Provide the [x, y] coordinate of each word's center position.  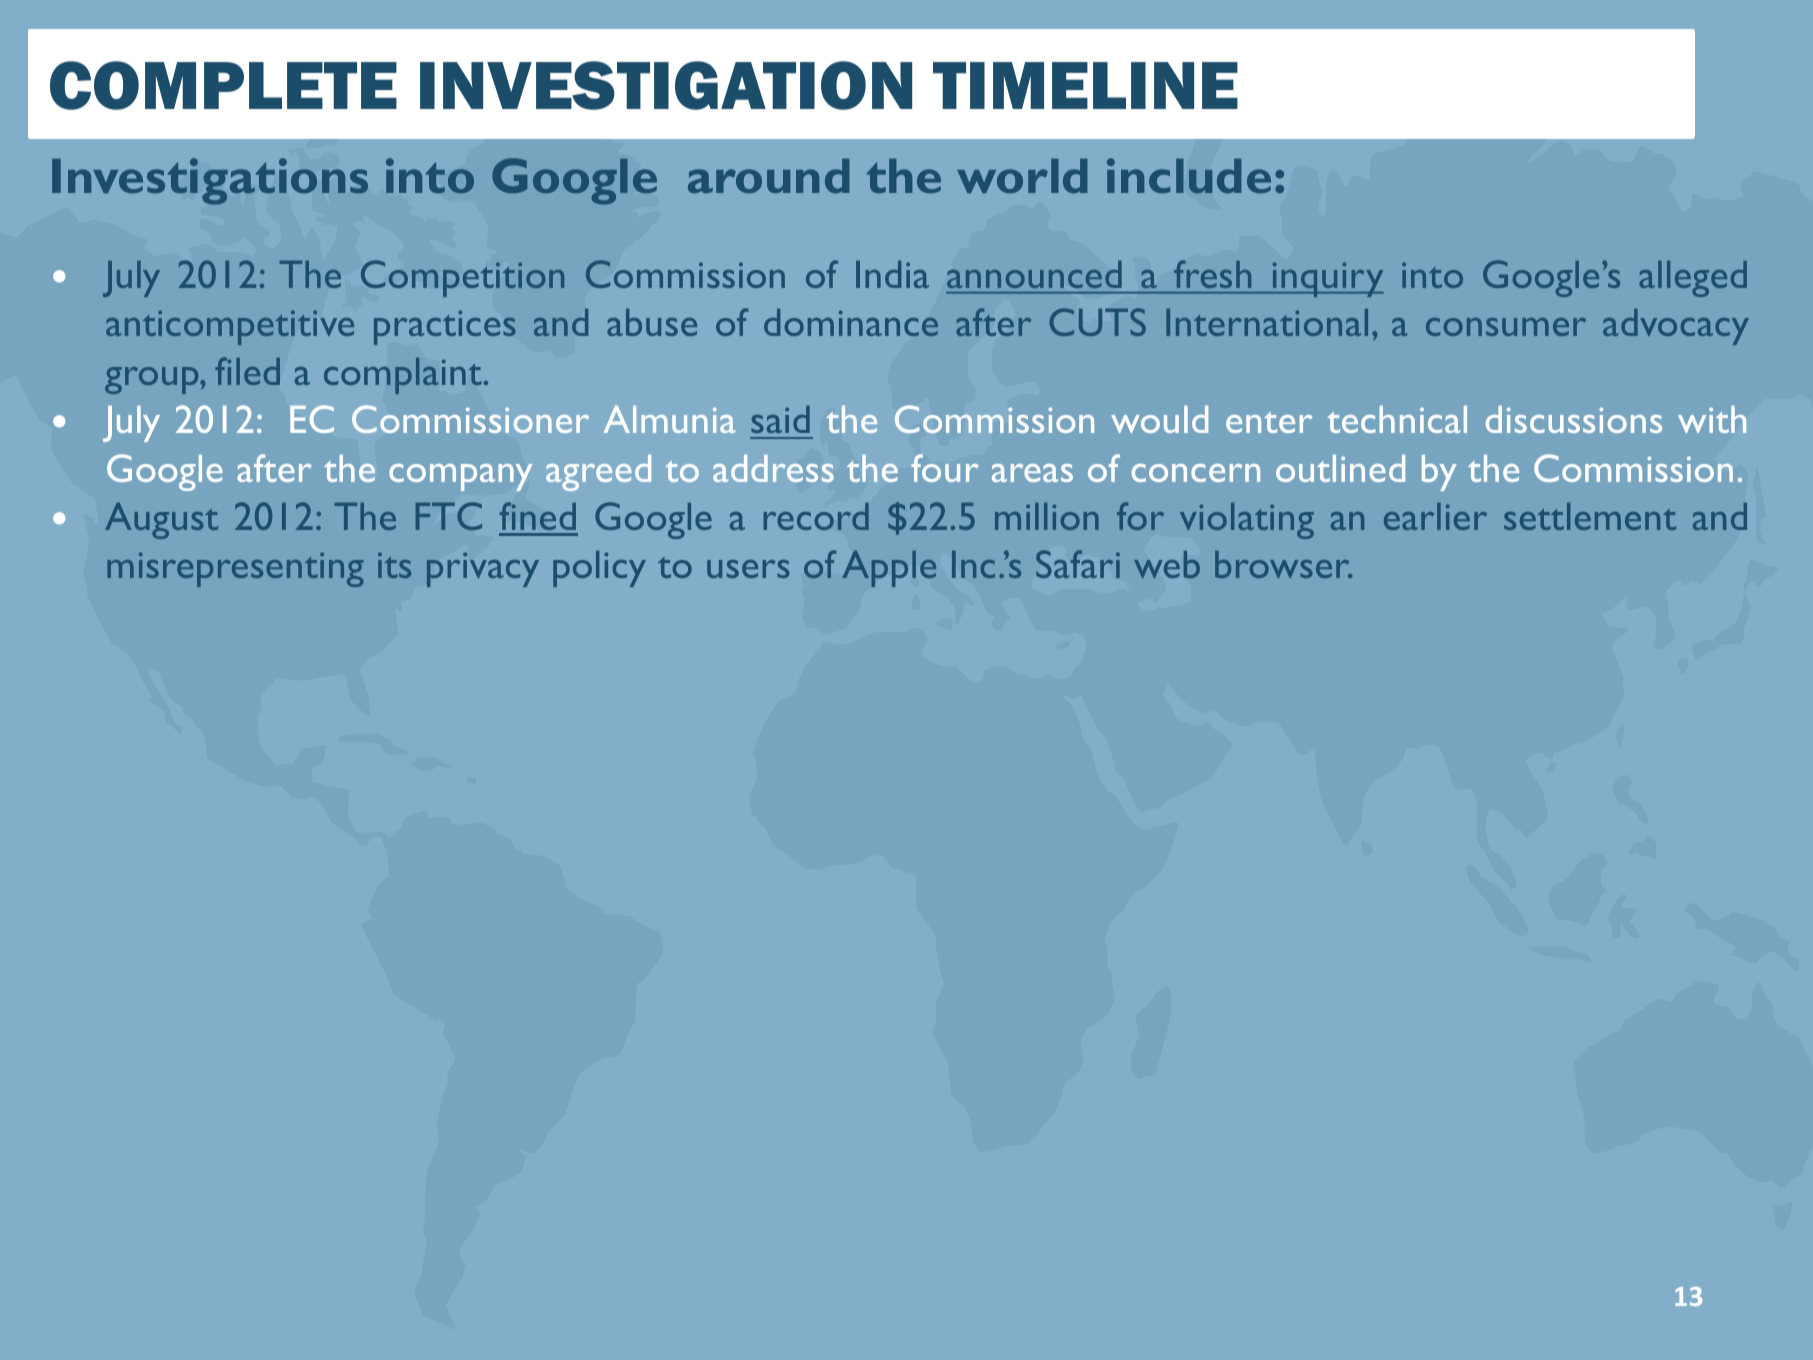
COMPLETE [223, 85]
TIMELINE [1085, 85]
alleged [1693, 279]
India [892, 274]
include [1189, 175]
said [780, 419]
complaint [403, 376]
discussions [1574, 419]
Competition [462, 278]
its [394, 565]
